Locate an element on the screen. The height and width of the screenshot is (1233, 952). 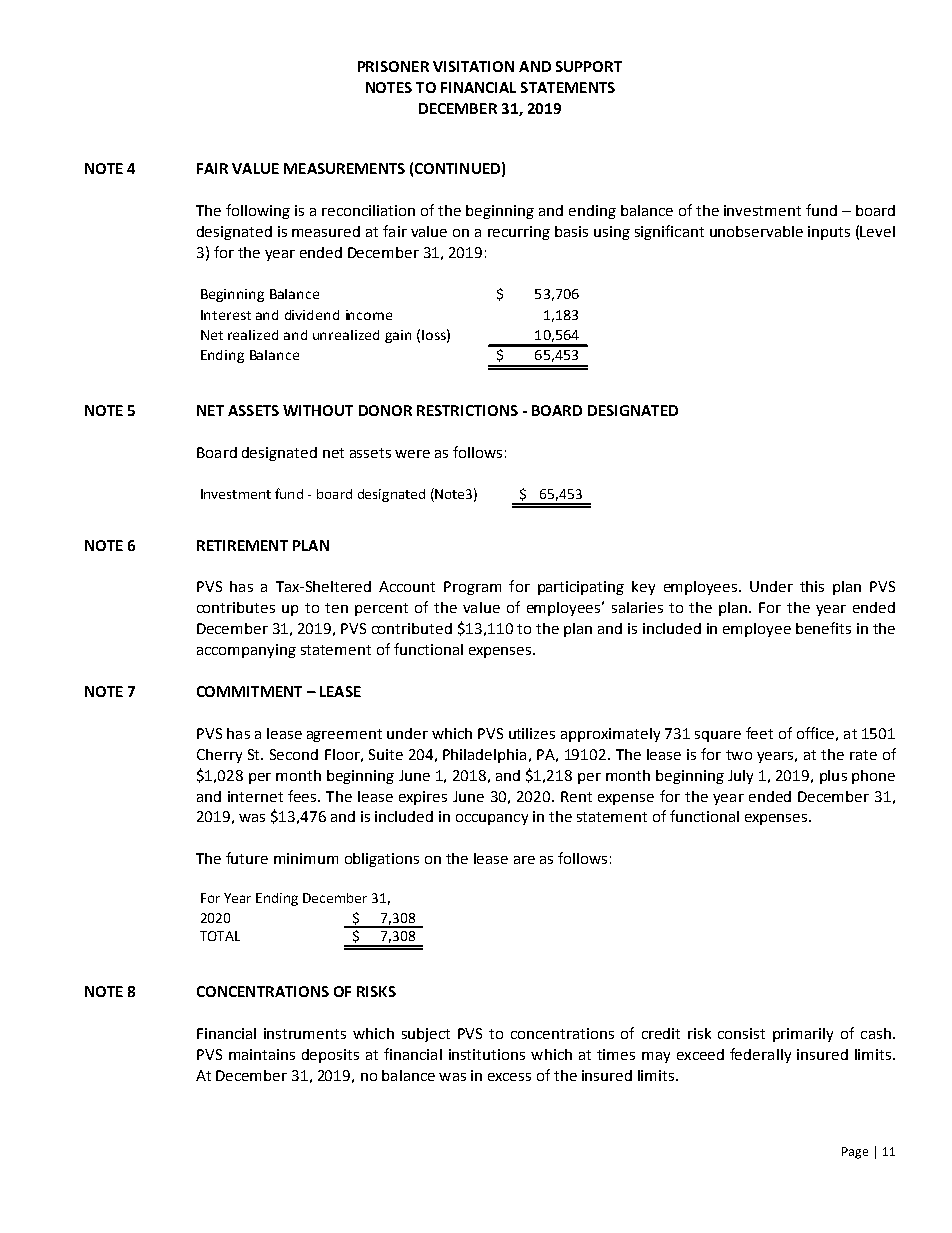
SUPPORT is located at coordinates (589, 66).
